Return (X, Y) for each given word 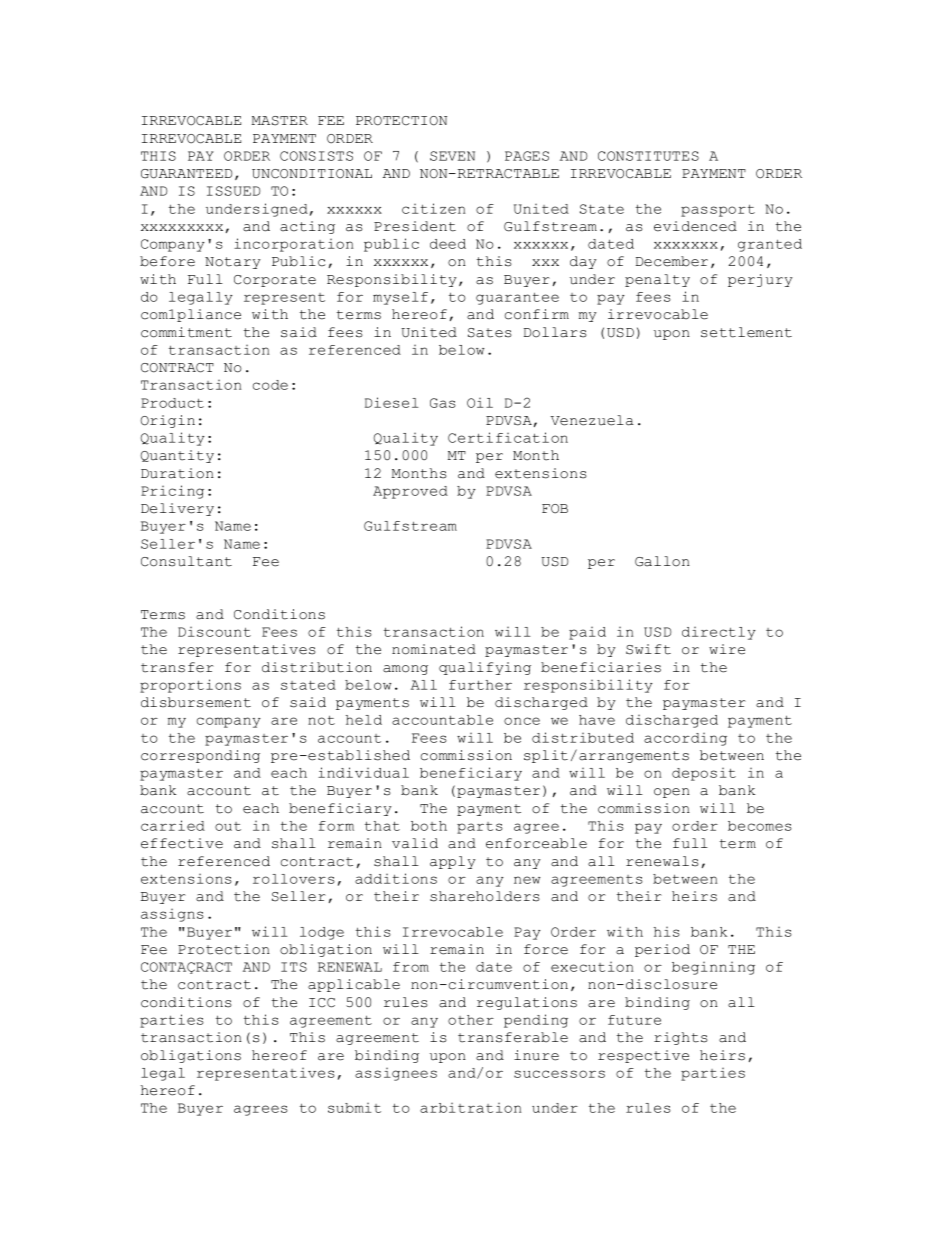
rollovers (294, 879)
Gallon (662, 561)
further (480, 685)
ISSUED (233, 191)
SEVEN (452, 156)
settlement (746, 332)
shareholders (485, 896)
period (662, 950)
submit (354, 1108)
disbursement (196, 702)
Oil (480, 403)
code (270, 385)
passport (718, 210)
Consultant (186, 561)
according (685, 739)
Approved (410, 492)
